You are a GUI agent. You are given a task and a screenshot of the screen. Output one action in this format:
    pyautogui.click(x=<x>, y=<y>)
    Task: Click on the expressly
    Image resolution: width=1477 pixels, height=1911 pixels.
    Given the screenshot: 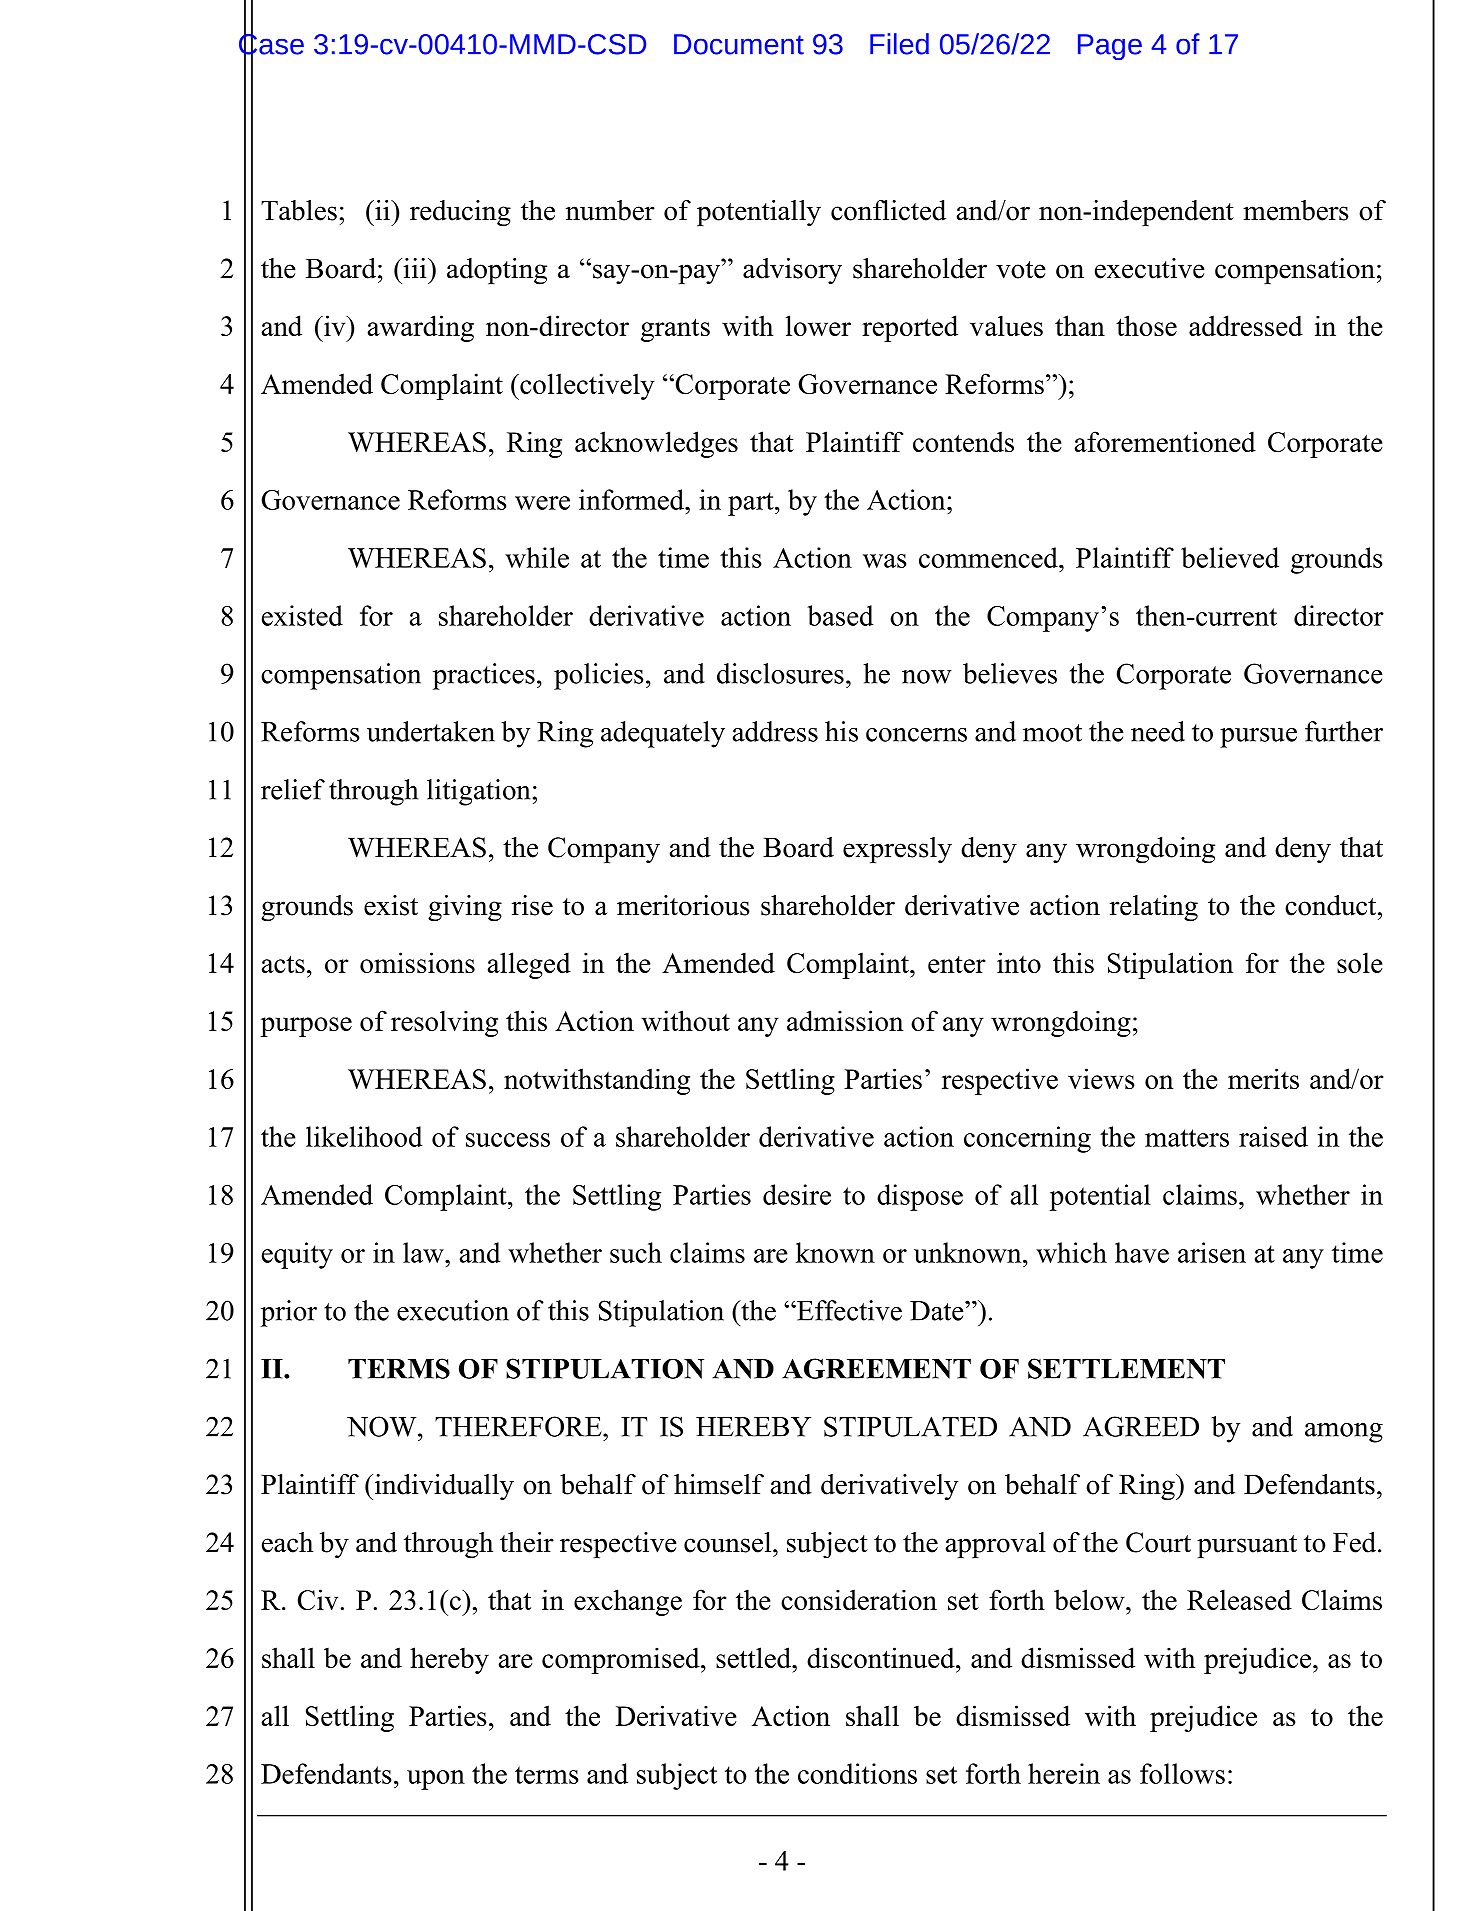 What is the action you would take?
    pyautogui.click(x=897, y=850)
